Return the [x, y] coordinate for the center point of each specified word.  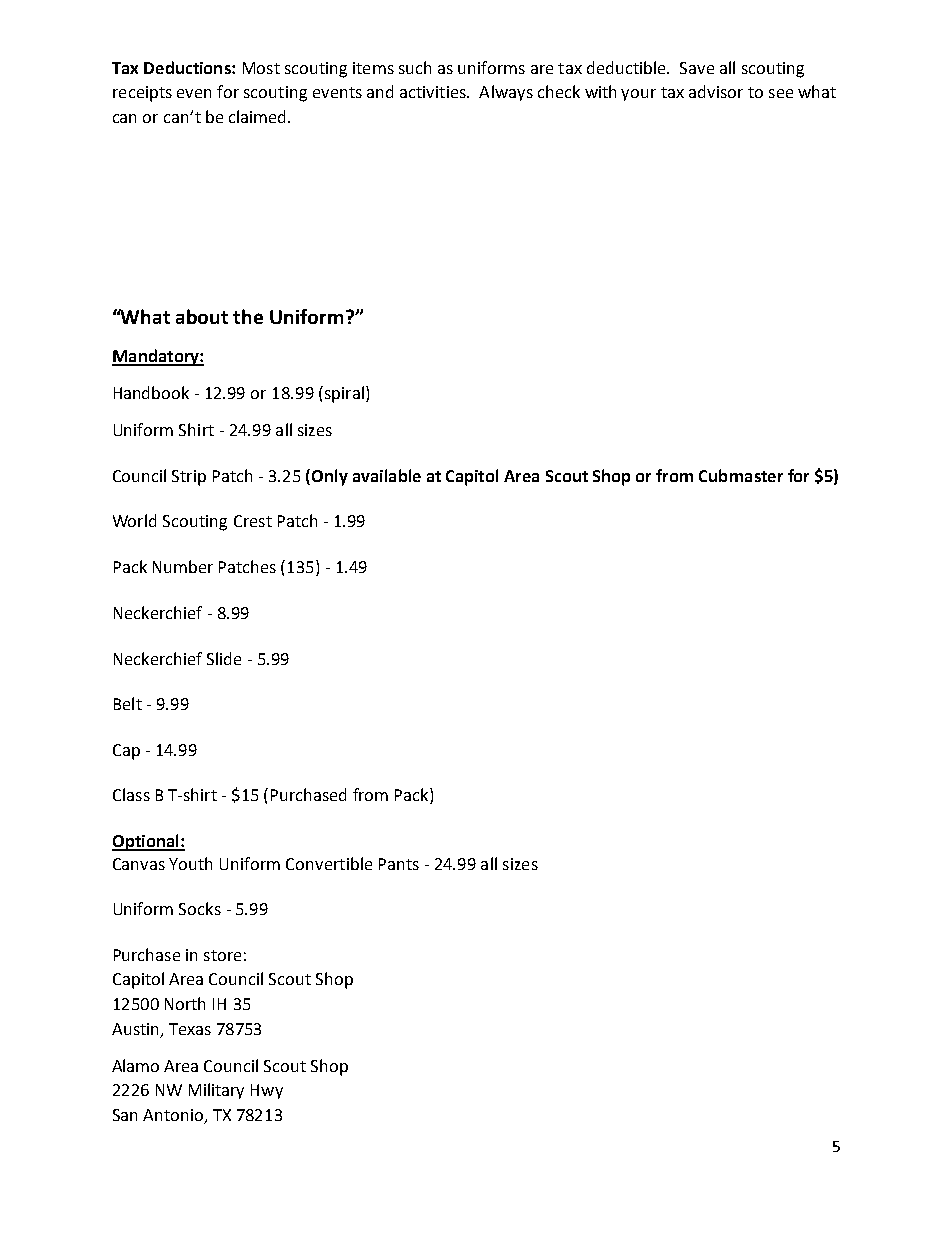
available [387, 475]
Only [330, 477]
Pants [399, 864]
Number [183, 566]
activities [434, 92]
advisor [716, 91]
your [638, 95]
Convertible [329, 863]
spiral [343, 394]
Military [216, 1091]
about [202, 316]
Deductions [188, 67]
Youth [190, 863]
